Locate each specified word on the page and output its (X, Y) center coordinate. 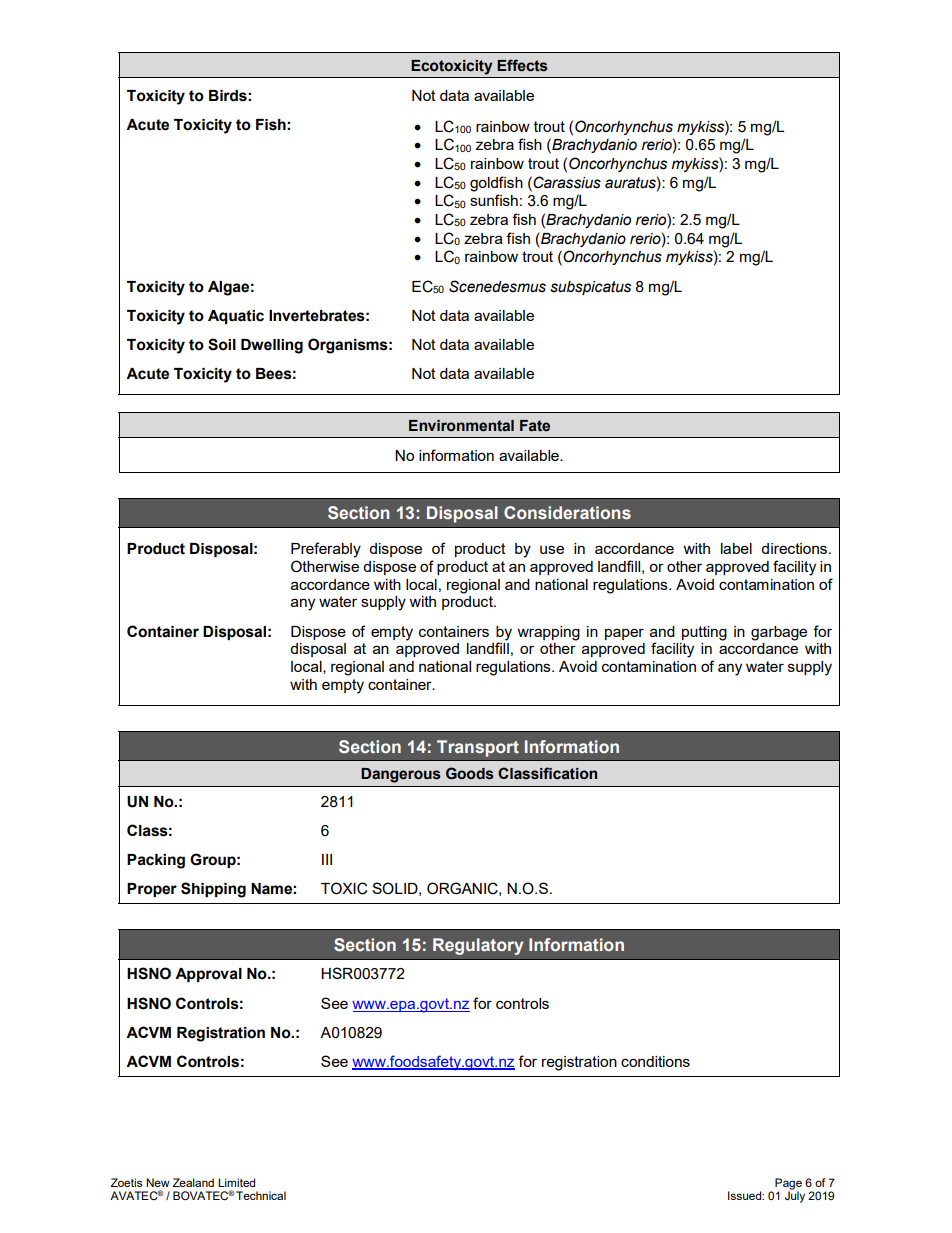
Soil (222, 344)
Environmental (461, 426)
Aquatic (236, 317)
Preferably (326, 550)
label (736, 548)
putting (704, 633)
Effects (522, 65)
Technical (261, 1195)
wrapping (548, 633)
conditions (655, 1061)
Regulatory (478, 946)
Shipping (213, 890)
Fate (535, 426)
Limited (236, 1182)
